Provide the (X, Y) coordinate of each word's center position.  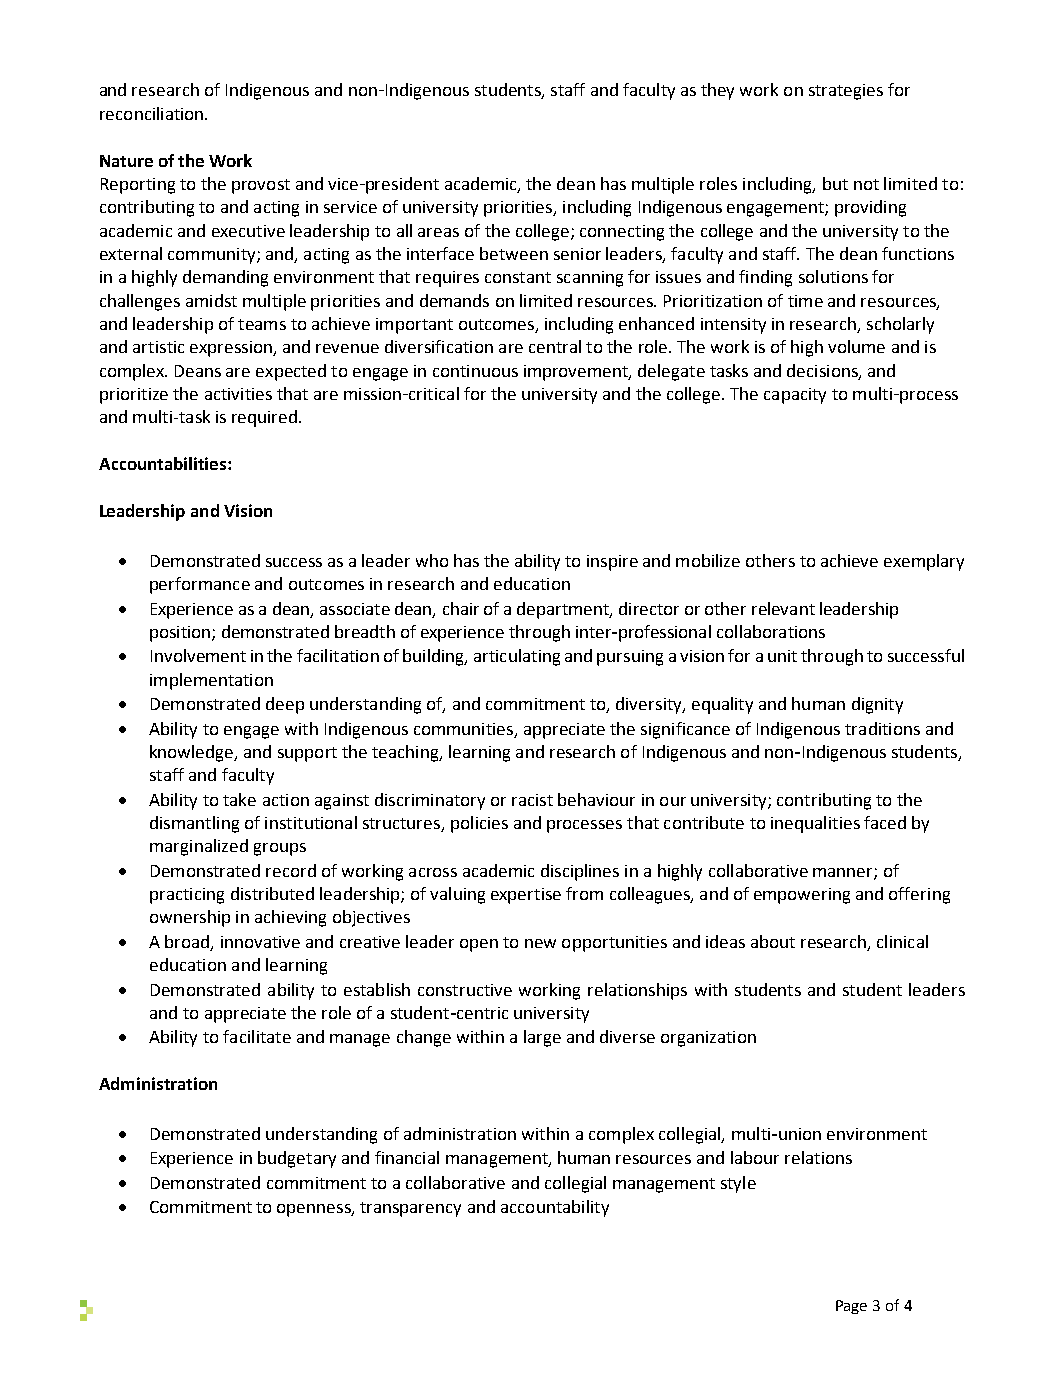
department (564, 610)
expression (232, 349)
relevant (783, 608)
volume (856, 346)
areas (438, 232)
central (555, 346)
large (542, 1038)
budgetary (297, 1159)
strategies (846, 92)
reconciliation (153, 113)
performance (200, 585)
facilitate (257, 1036)
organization (708, 1039)
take (239, 799)
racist (532, 800)
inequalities (815, 824)
